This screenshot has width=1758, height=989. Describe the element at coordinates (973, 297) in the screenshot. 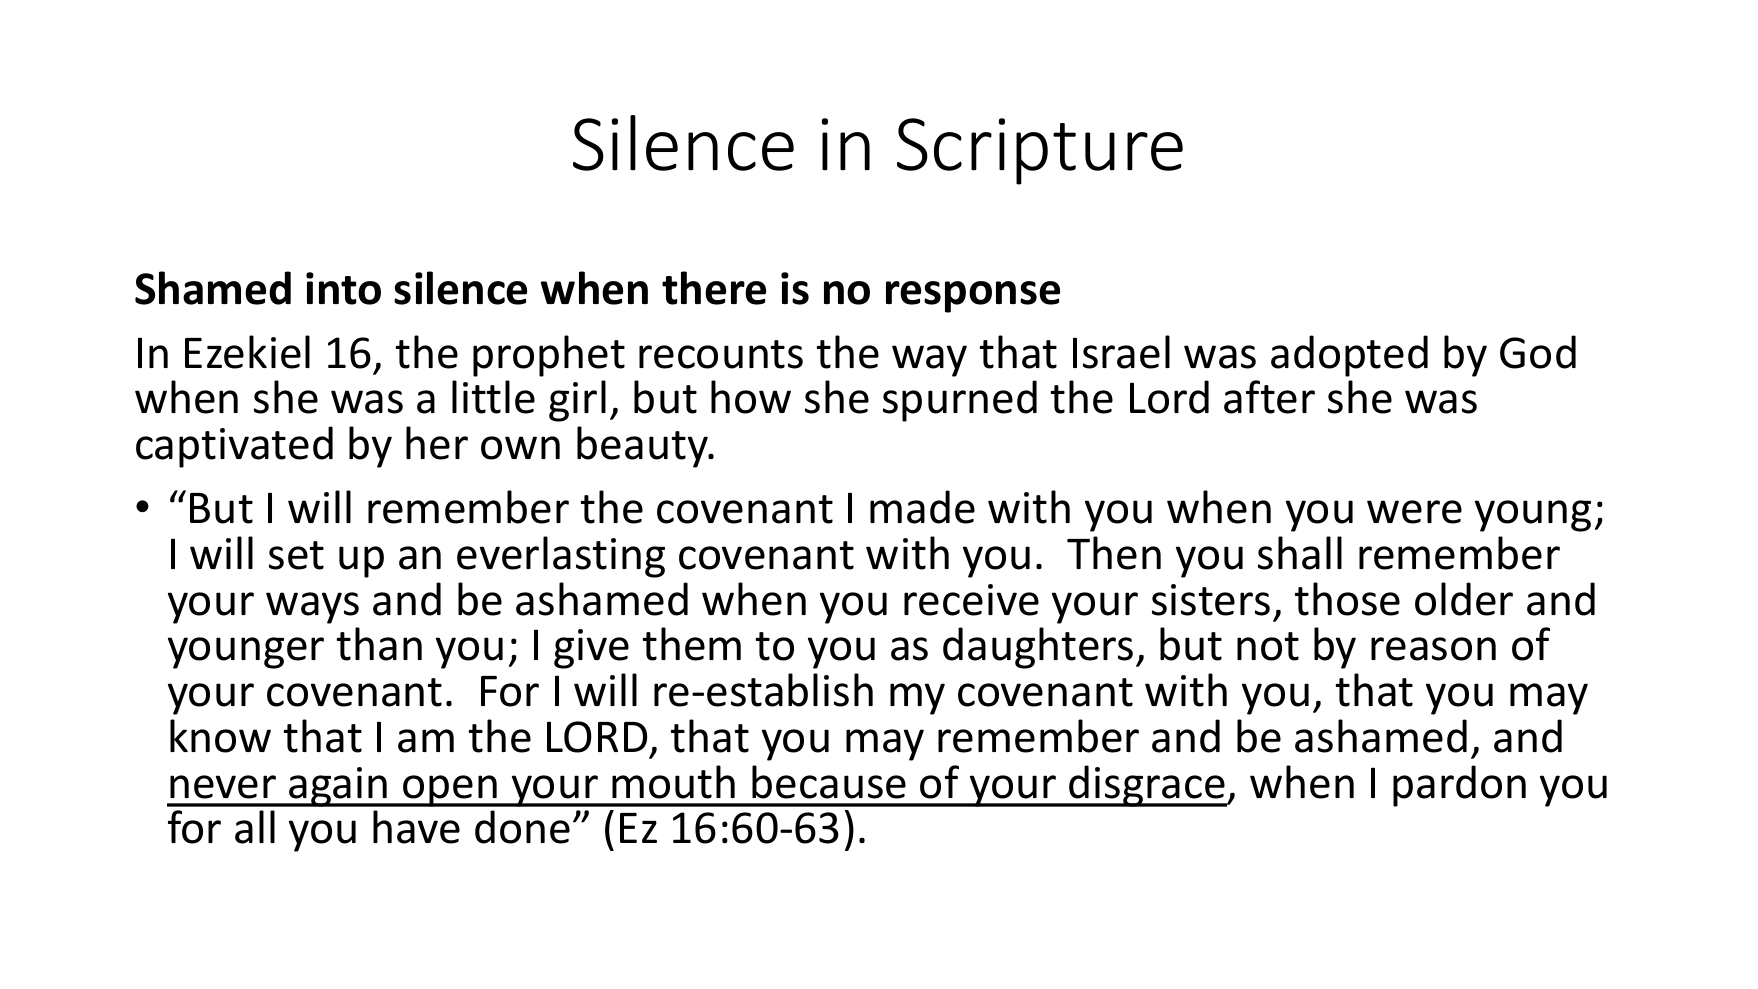

I see `response` at that location.
